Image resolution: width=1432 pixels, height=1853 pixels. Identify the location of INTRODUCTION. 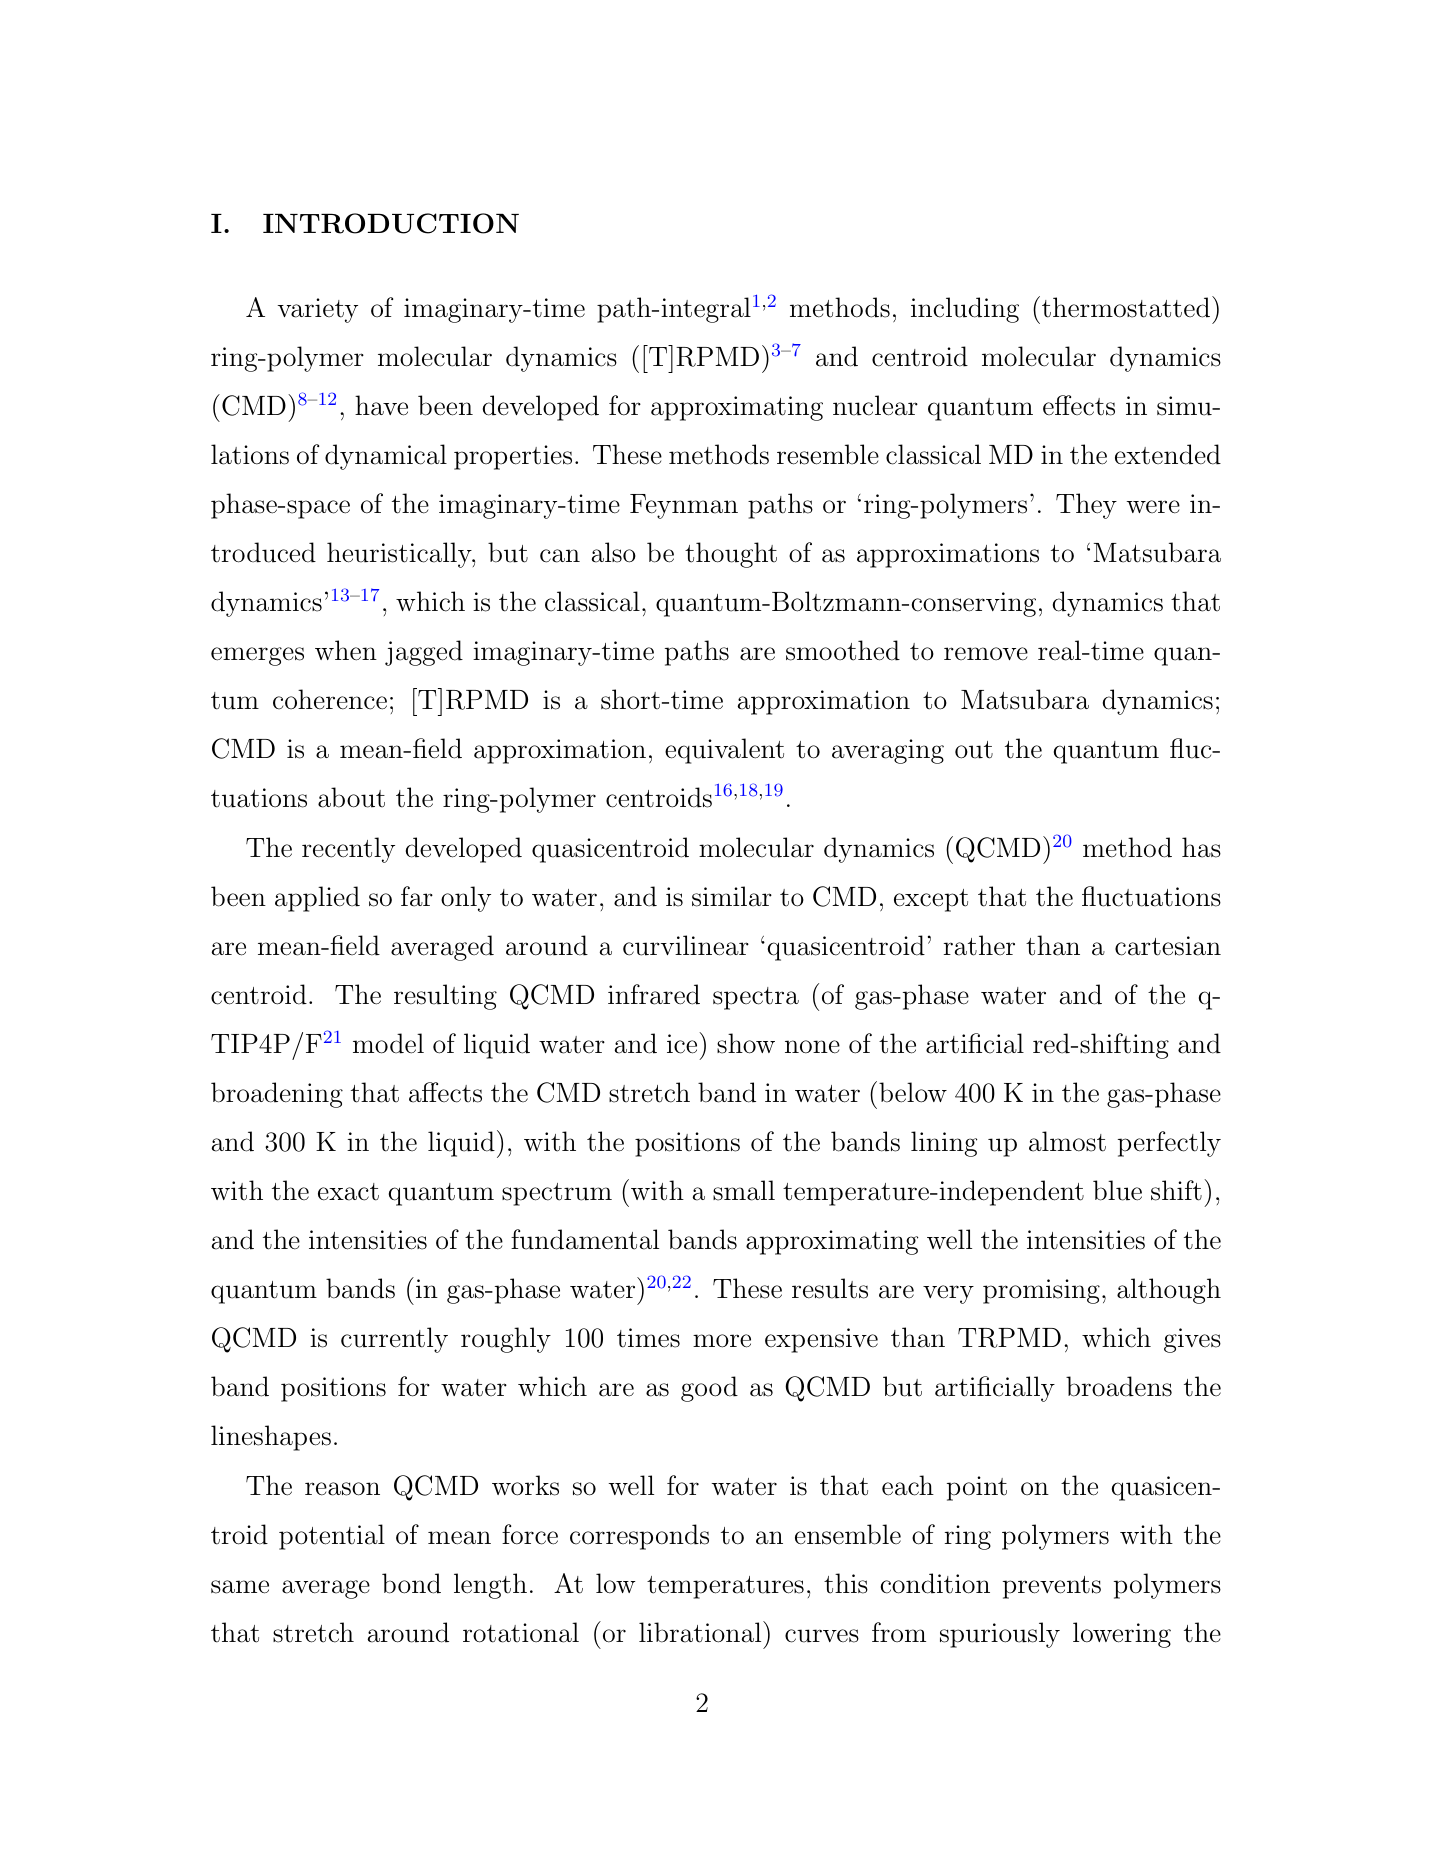
(391, 223).
